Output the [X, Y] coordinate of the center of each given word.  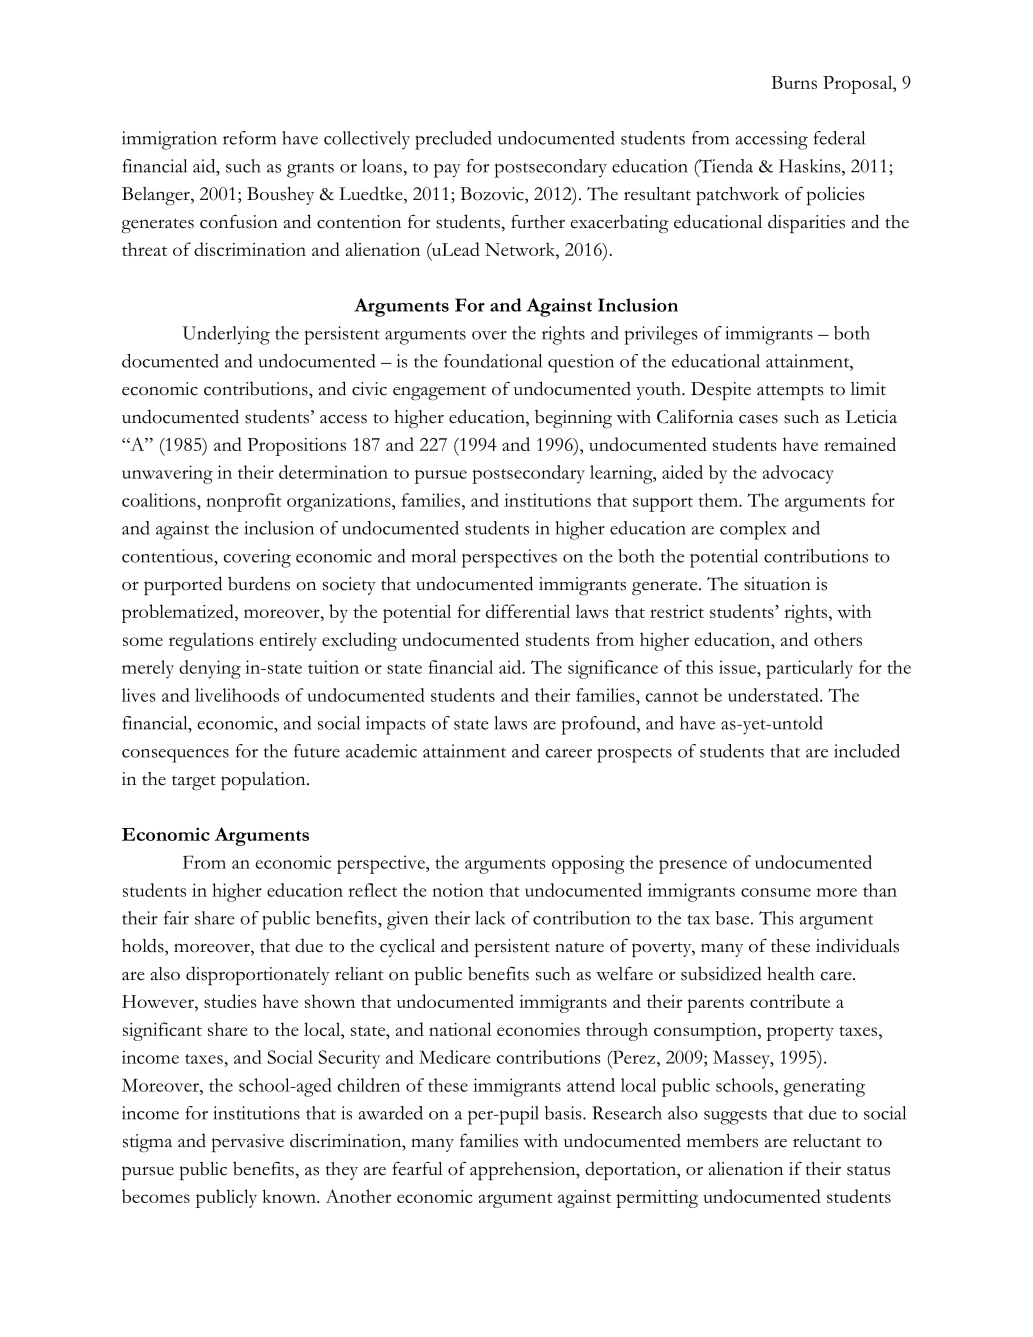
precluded [453, 140]
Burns [794, 82]
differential [528, 611]
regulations [211, 641]
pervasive [248, 1143]
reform [249, 138]
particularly [809, 669]
